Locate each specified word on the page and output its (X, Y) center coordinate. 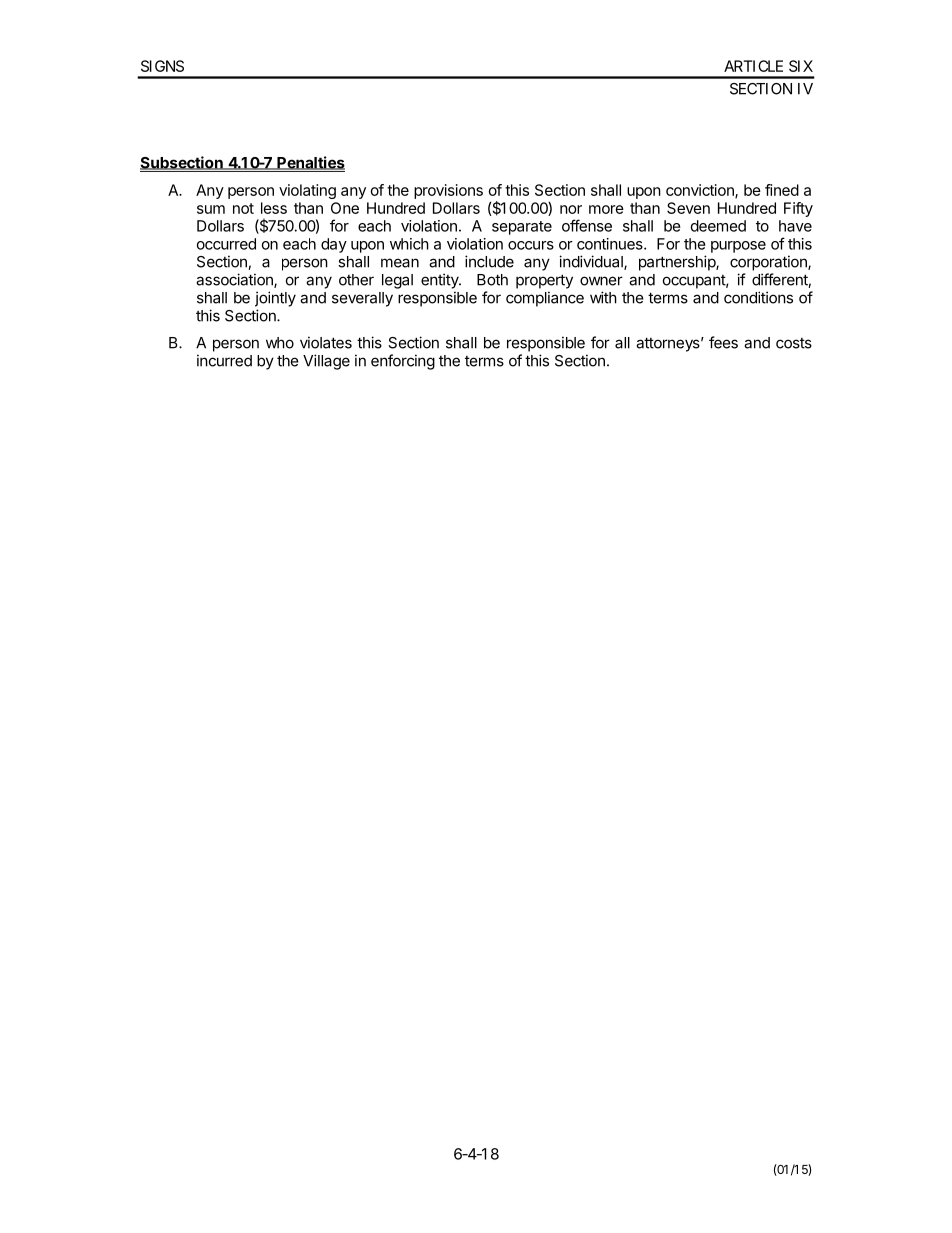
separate (522, 228)
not (243, 208)
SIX (801, 66)
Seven (688, 208)
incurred (224, 360)
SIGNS (162, 66)
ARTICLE (753, 66)
